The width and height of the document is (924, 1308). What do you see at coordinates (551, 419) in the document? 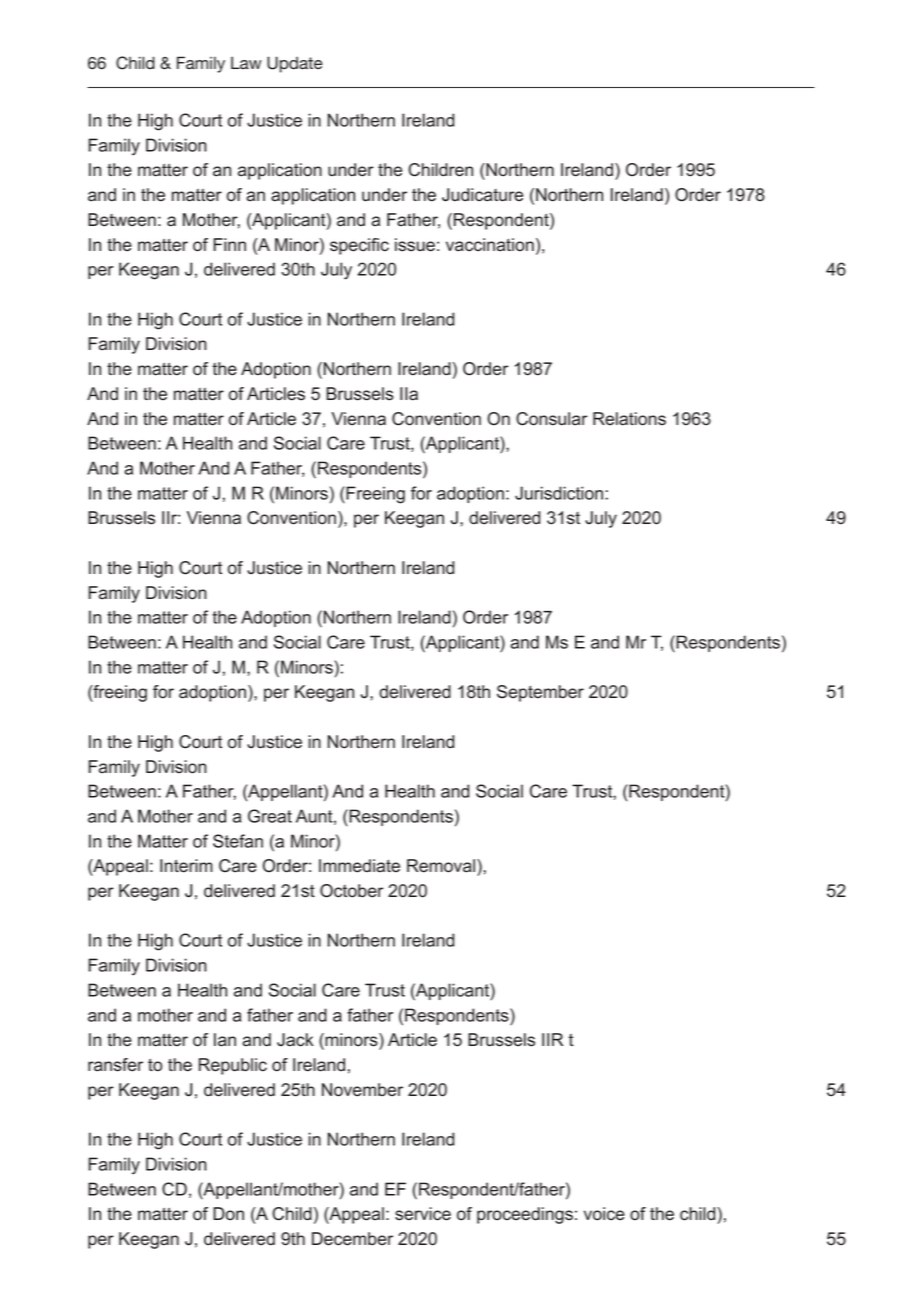
I see `Consular` at bounding box center [551, 419].
